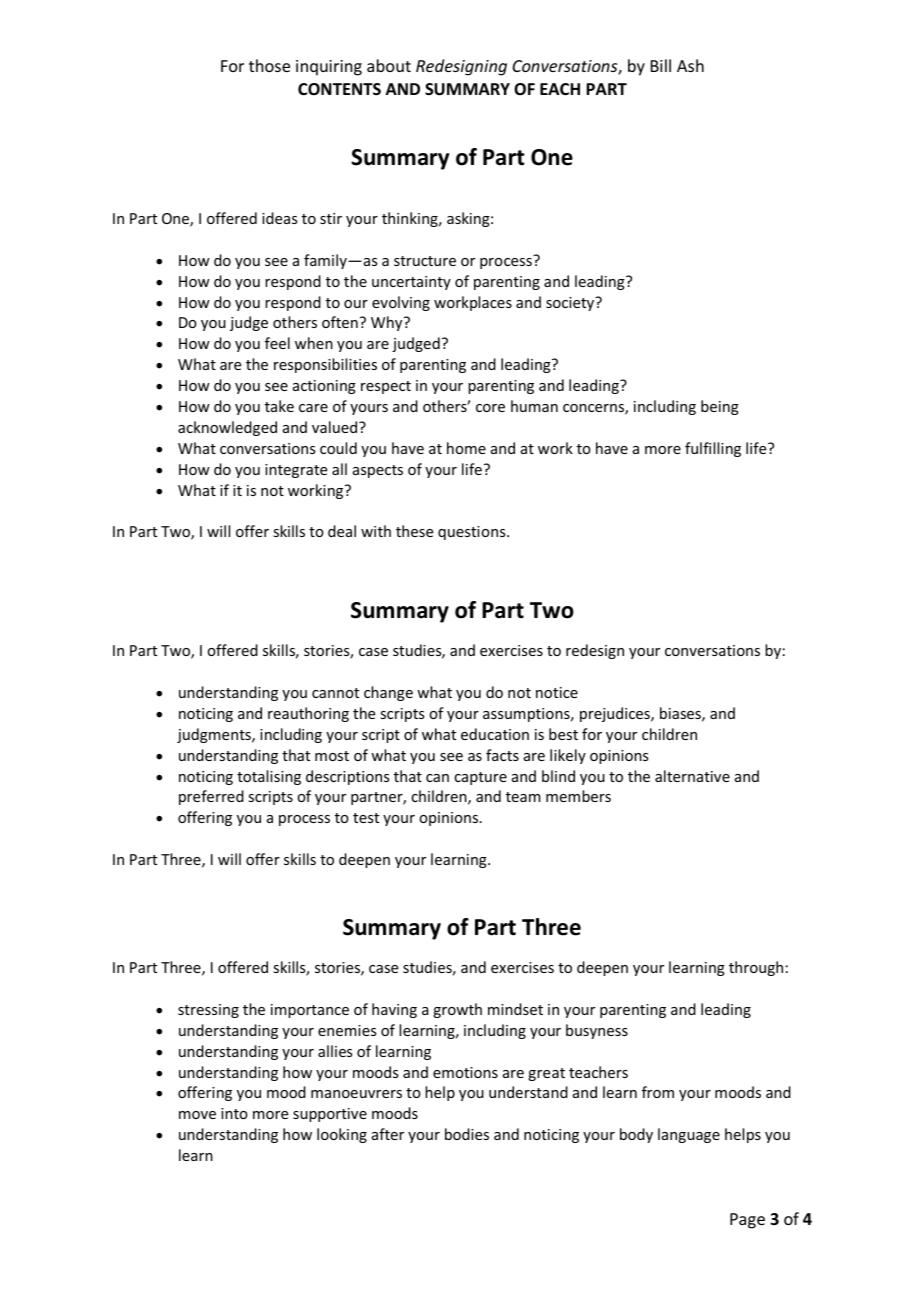 This screenshot has height=1308, width=924. I want to click on home, so click(466, 448).
